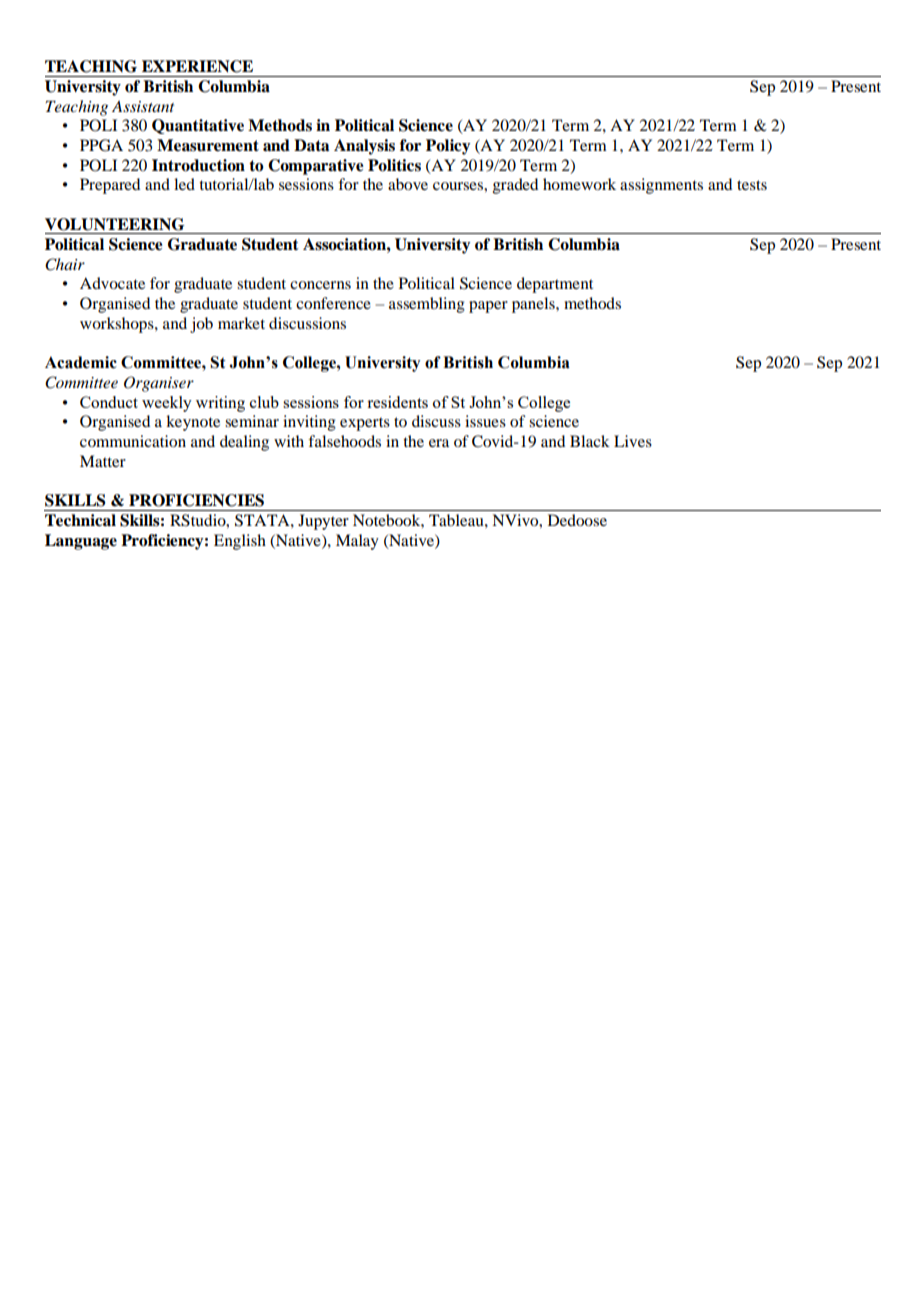  What do you see at coordinates (115, 224) in the screenshot?
I see `VOLUNTEERING` at bounding box center [115, 224].
